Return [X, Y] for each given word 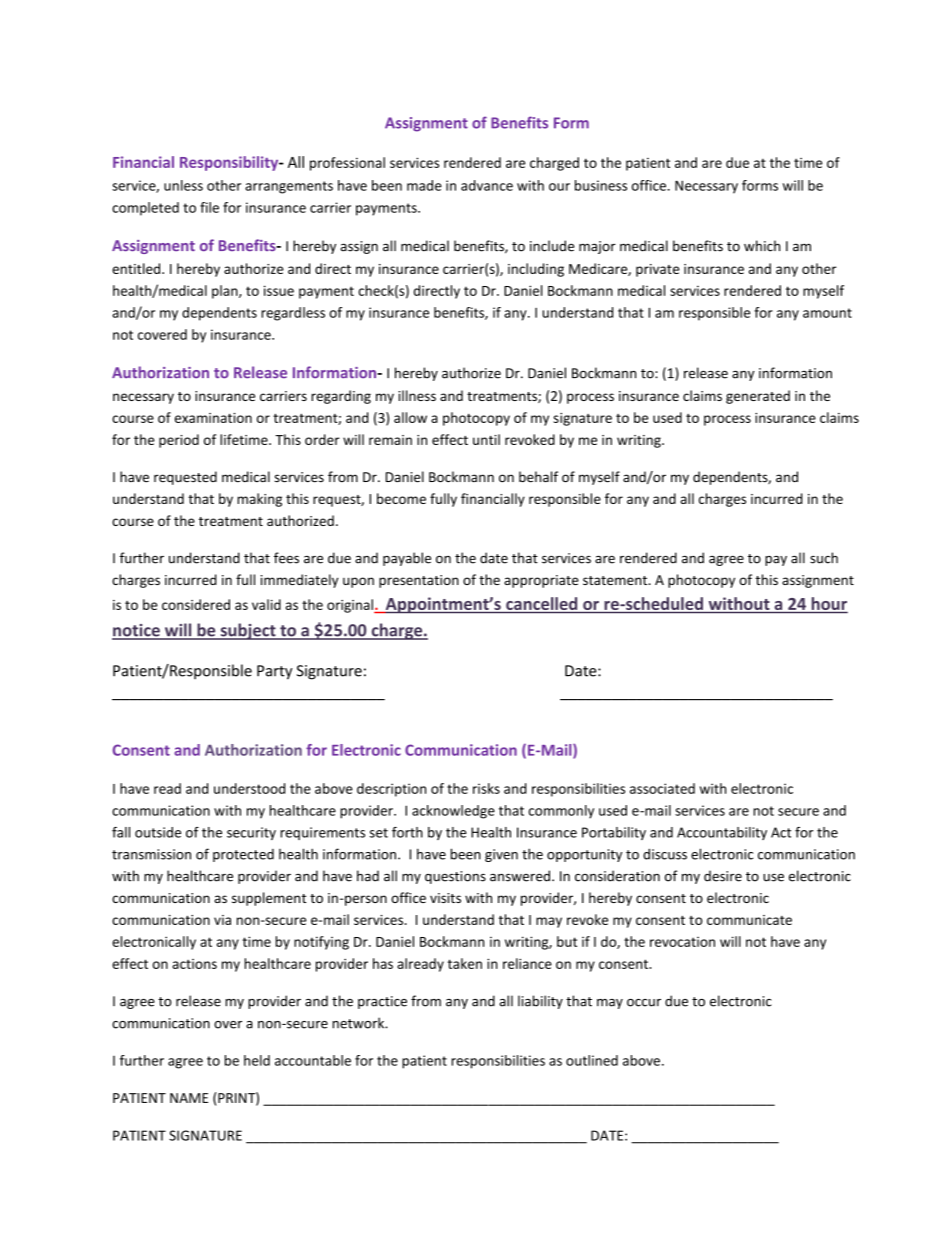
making [259, 500]
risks [486, 788]
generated [758, 397]
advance [487, 185]
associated [662, 788]
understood [249, 788]
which [762, 246]
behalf [538, 477]
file [209, 207]
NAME [189, 1098]
